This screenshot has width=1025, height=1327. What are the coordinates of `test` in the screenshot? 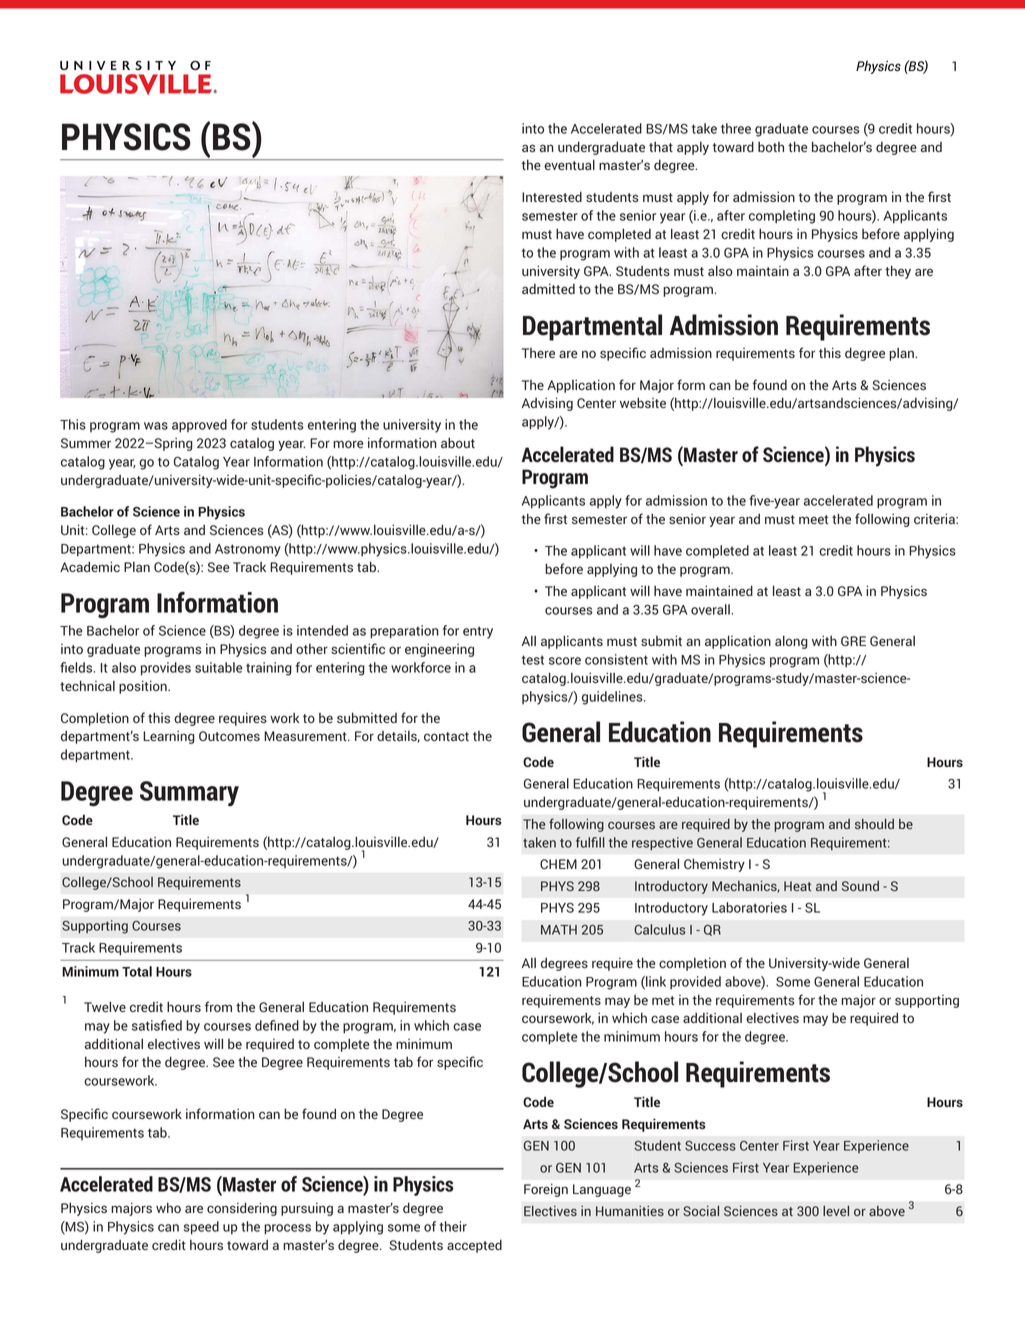 It's located at (533, 660).
